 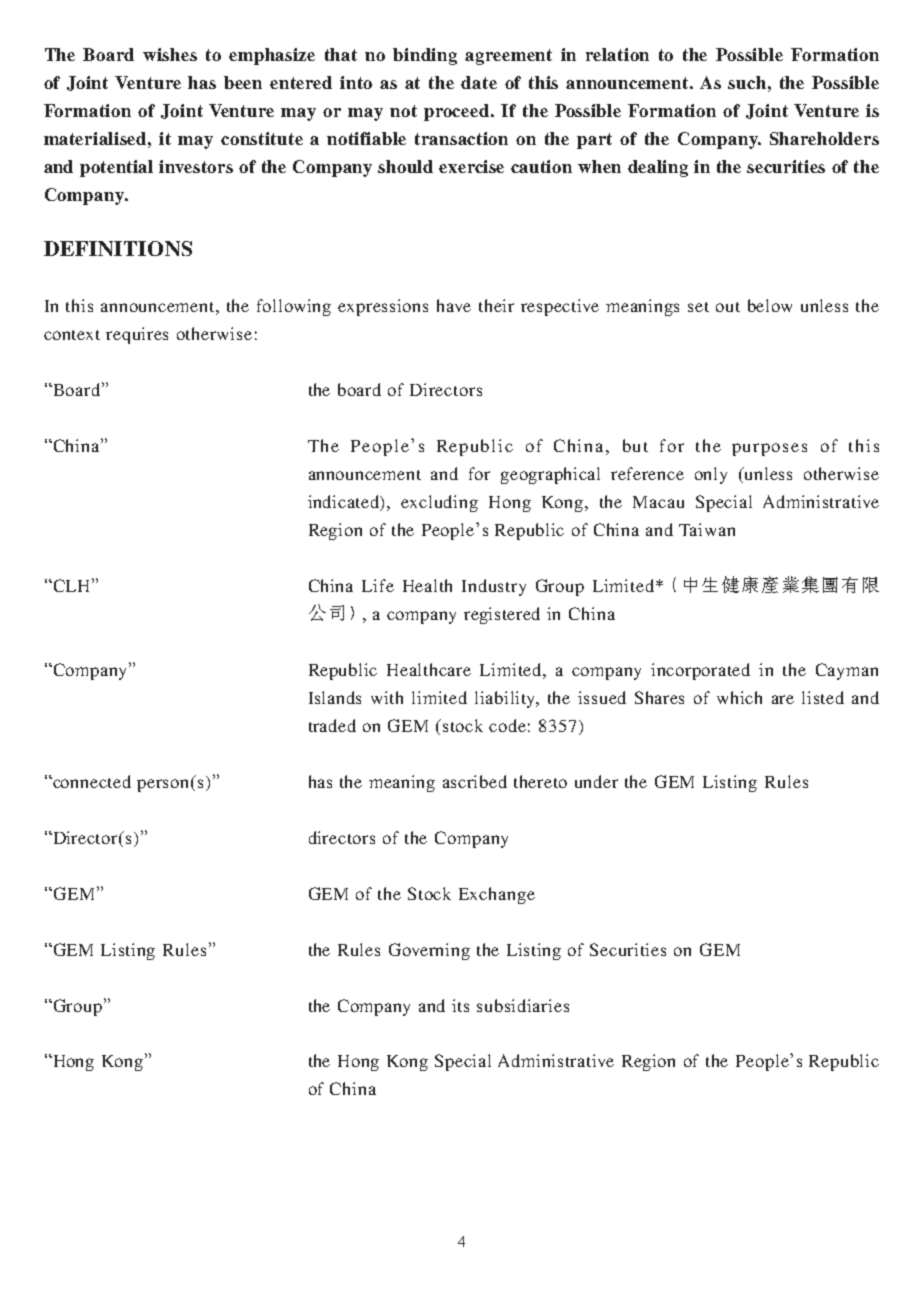 What do you see at coordinates (739, 697) in the screenshot?
I see `which` at bounding box center [739, 697].
